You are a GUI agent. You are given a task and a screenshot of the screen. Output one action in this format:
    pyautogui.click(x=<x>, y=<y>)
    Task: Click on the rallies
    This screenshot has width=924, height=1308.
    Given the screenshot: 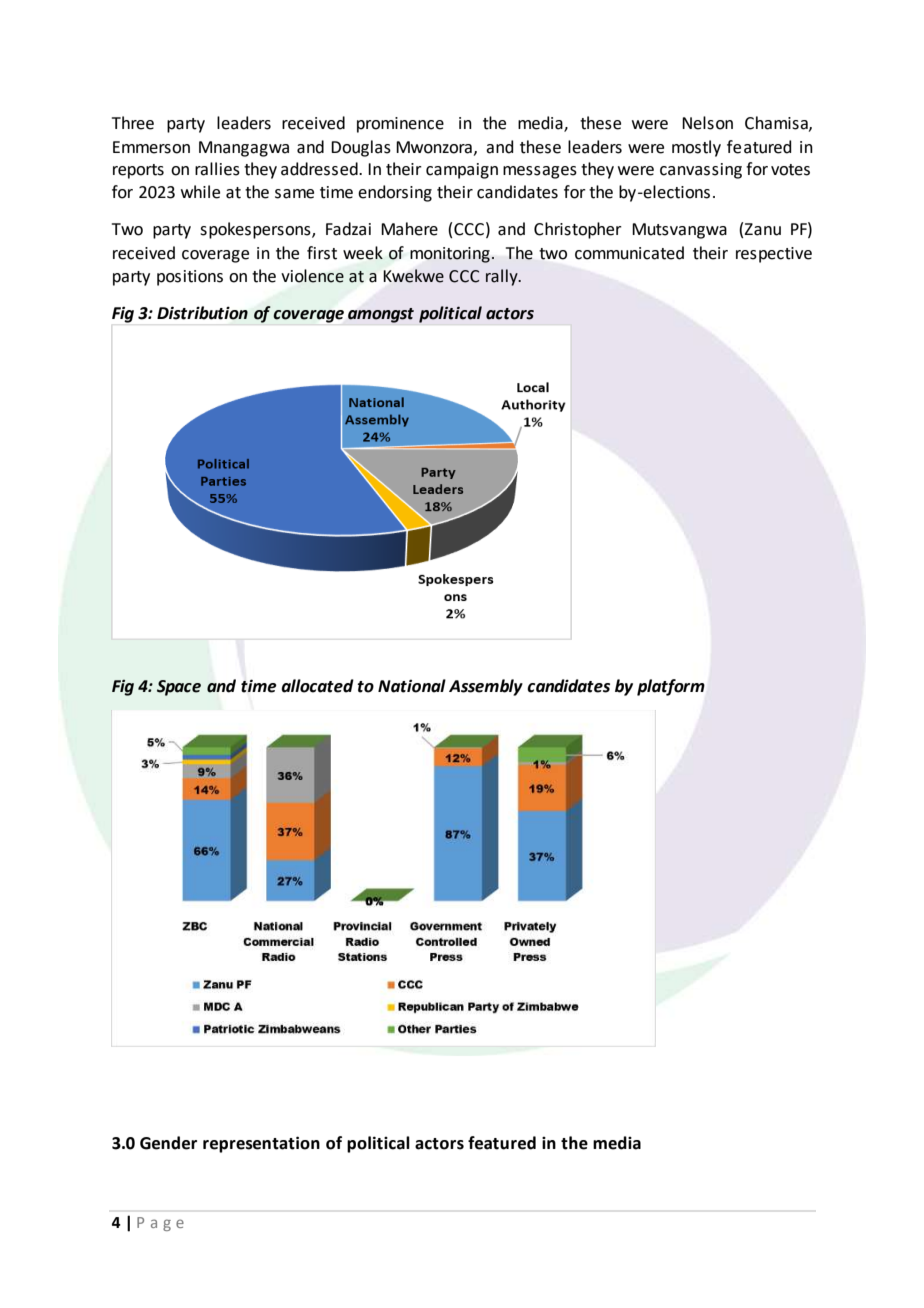 What is the action you would take?
    pyautogui.click(x=217, y=169)
